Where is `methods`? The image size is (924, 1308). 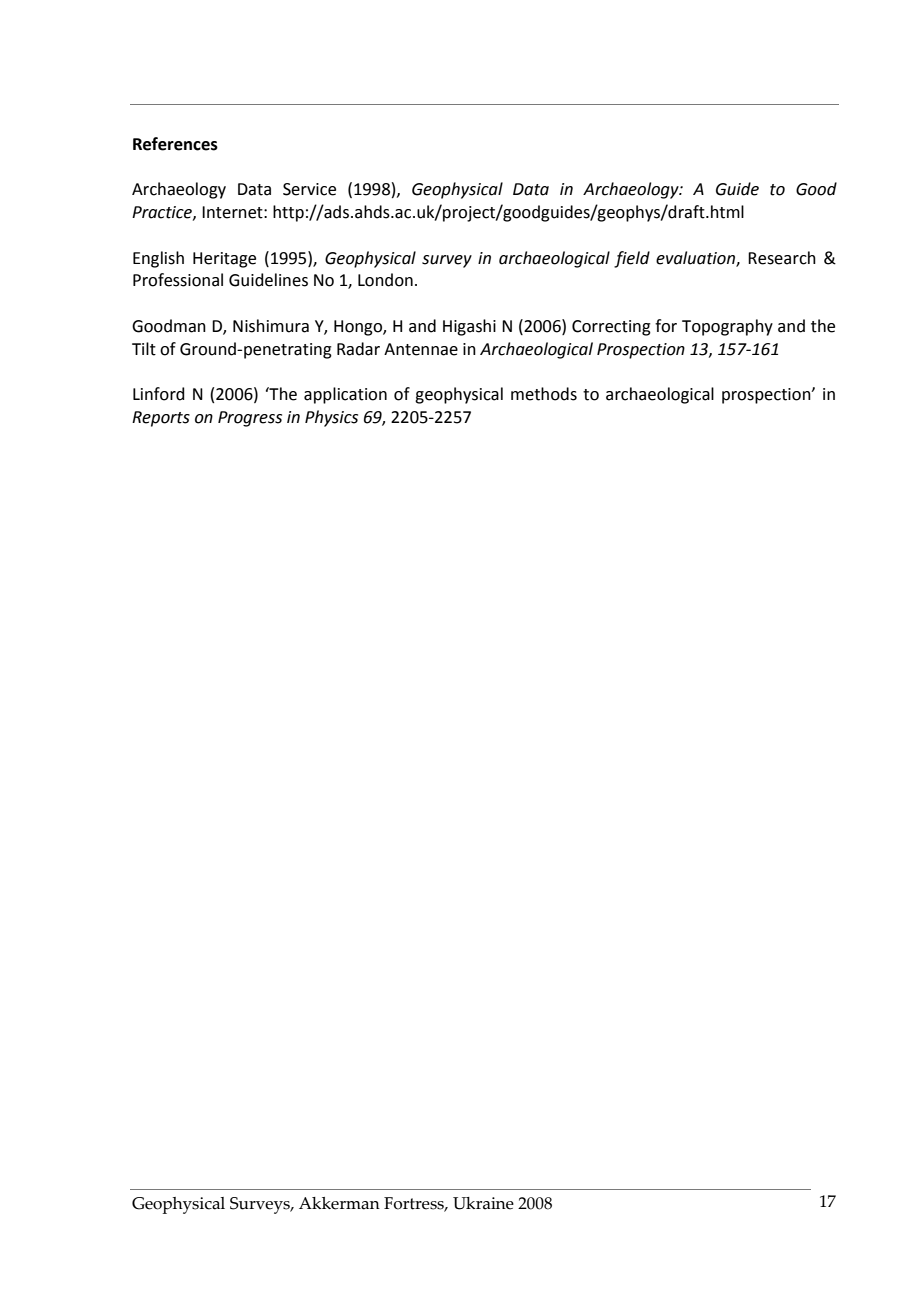 methods is located at coordinates (544, 394).
